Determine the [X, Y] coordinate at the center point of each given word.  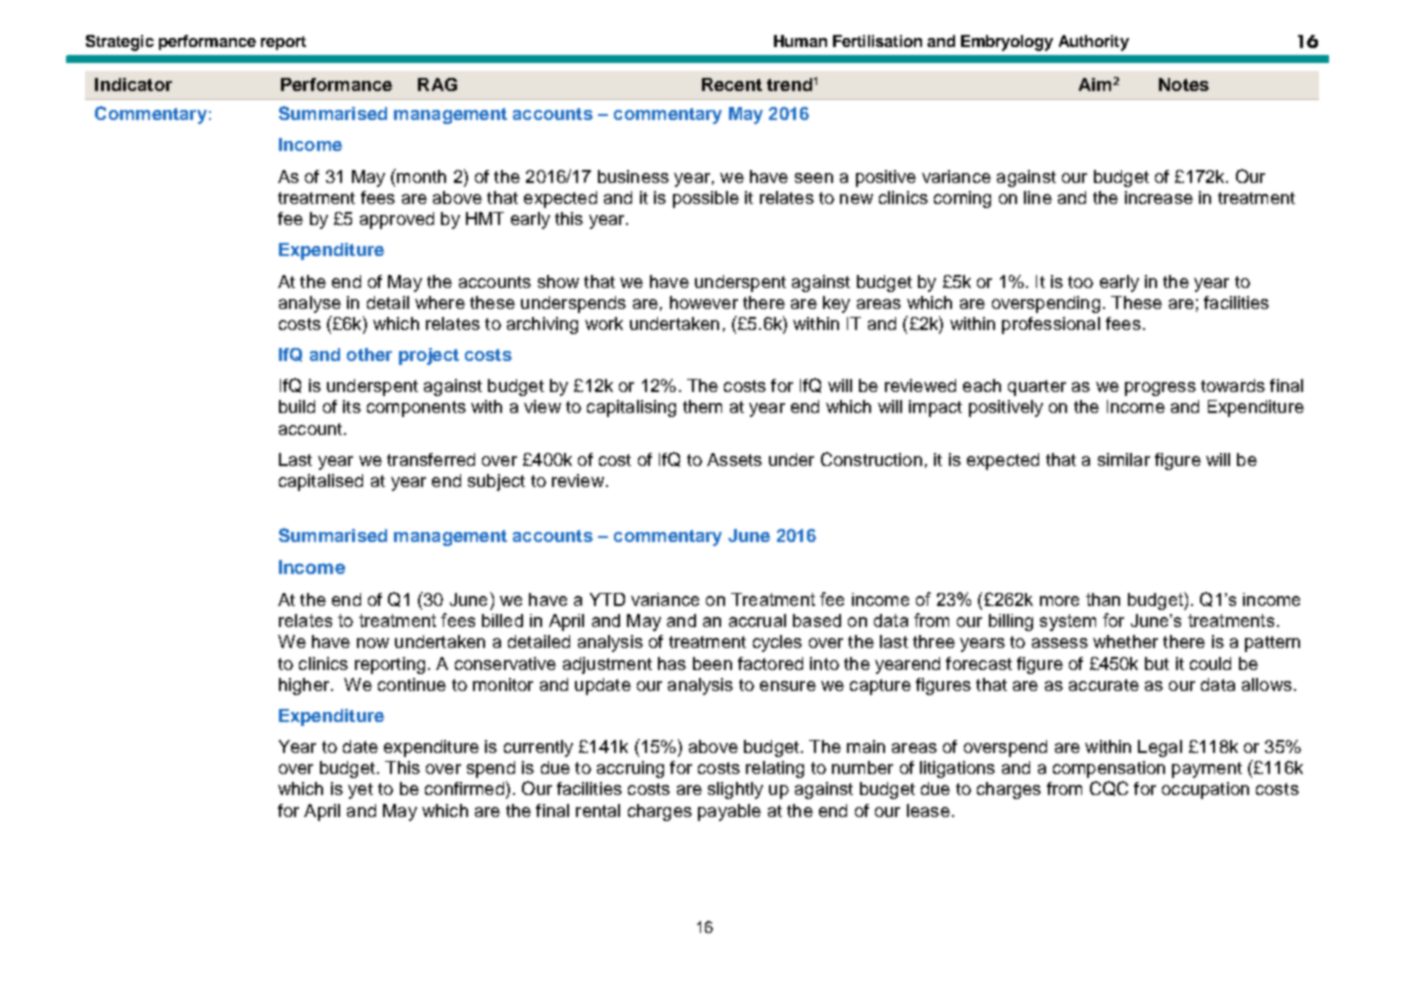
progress [1160, 389]
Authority [1094, 43]
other [369, 354]
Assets [734, 459]
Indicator [133, 84]
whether [1125, 641]
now [373, 643]
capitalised [321, 482]
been [712, 663]
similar [1124, 459]
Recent [732, 84]
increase [1159, 197]
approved [397, 220]
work [604, 323]
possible [706, 199]
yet [360, 791]
